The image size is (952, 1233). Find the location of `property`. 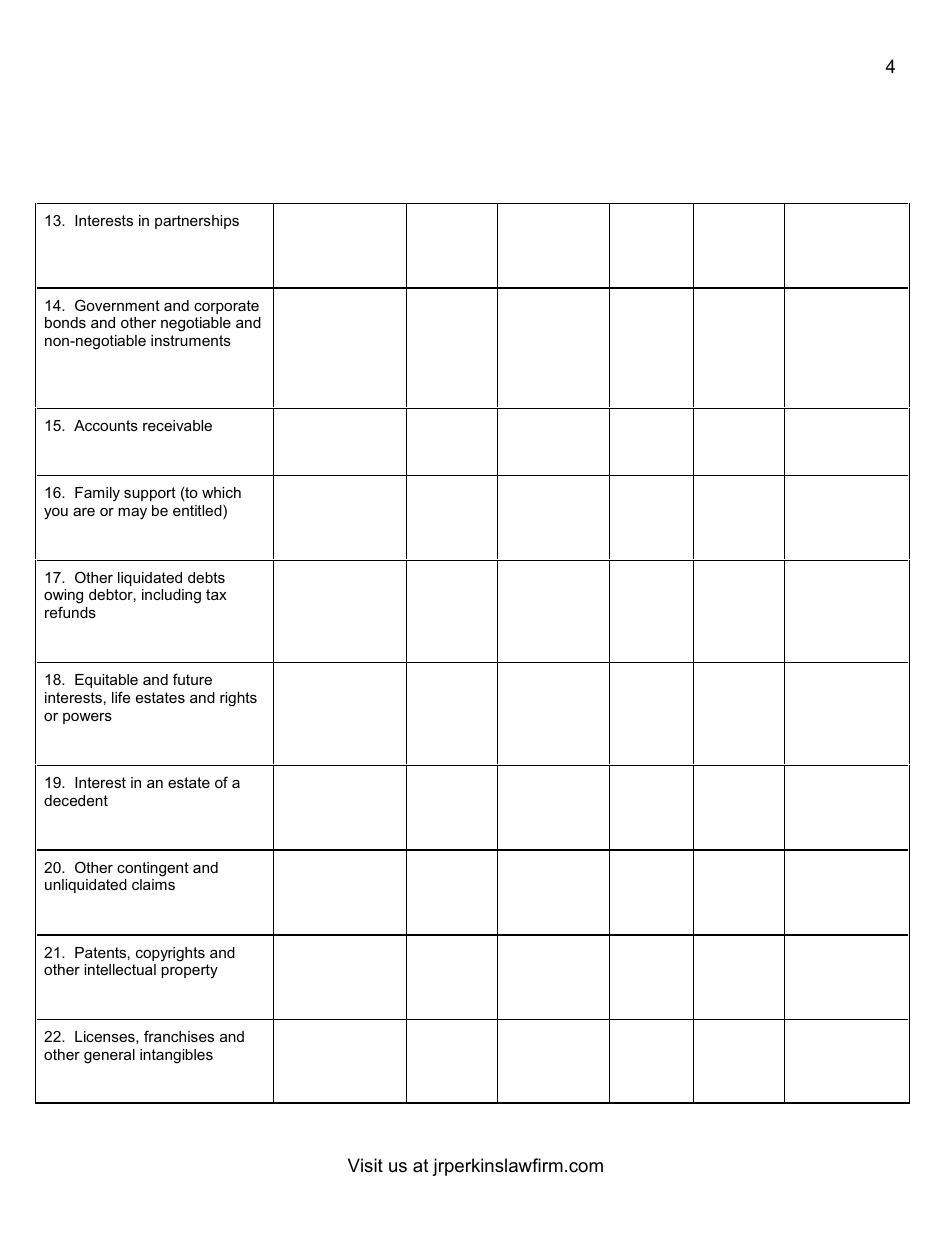

property is located at coordinates (189, 971).
